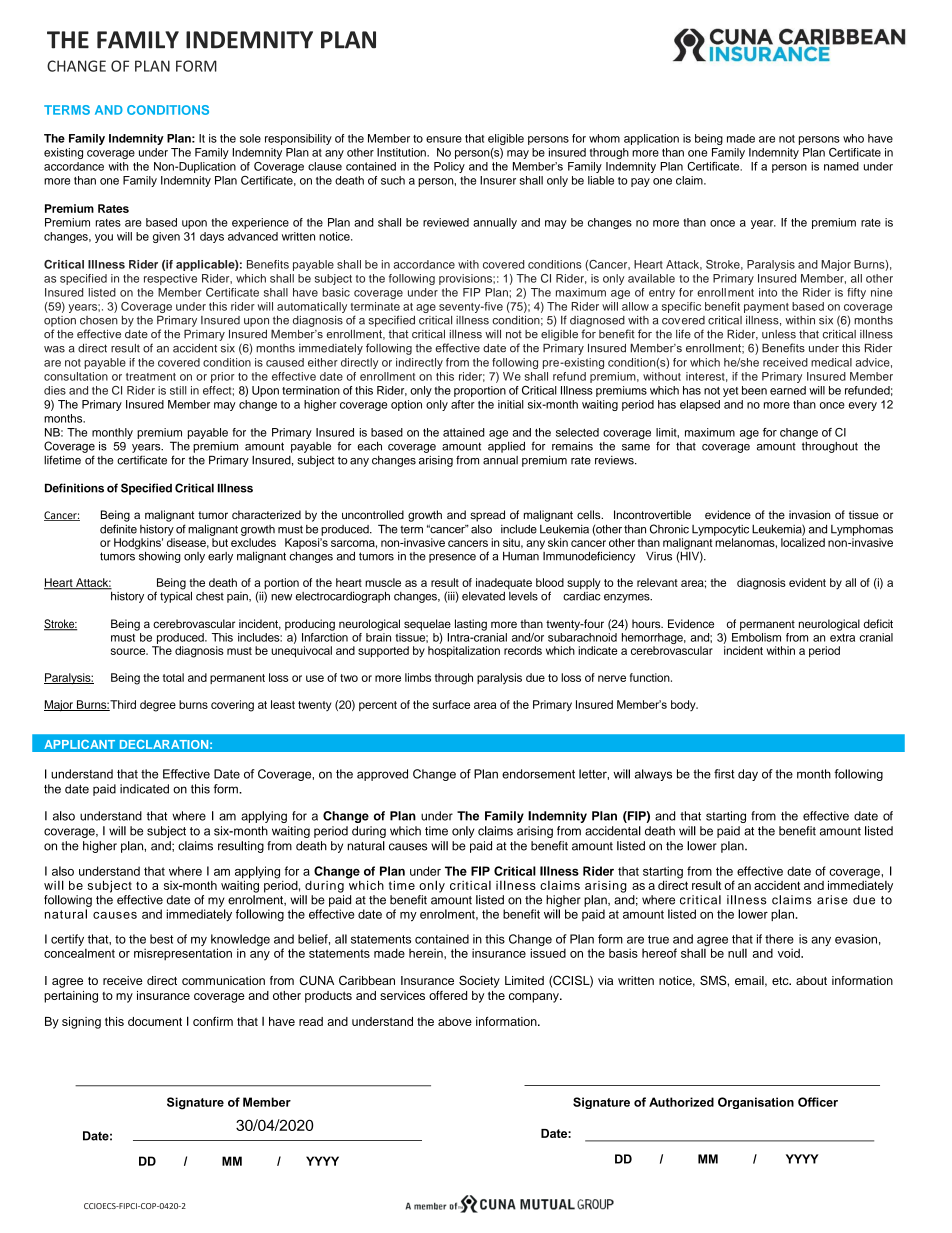 Image resolution: width=952 pixels, height=1233 pixels. I want to click on degree, so click(158, 706).
